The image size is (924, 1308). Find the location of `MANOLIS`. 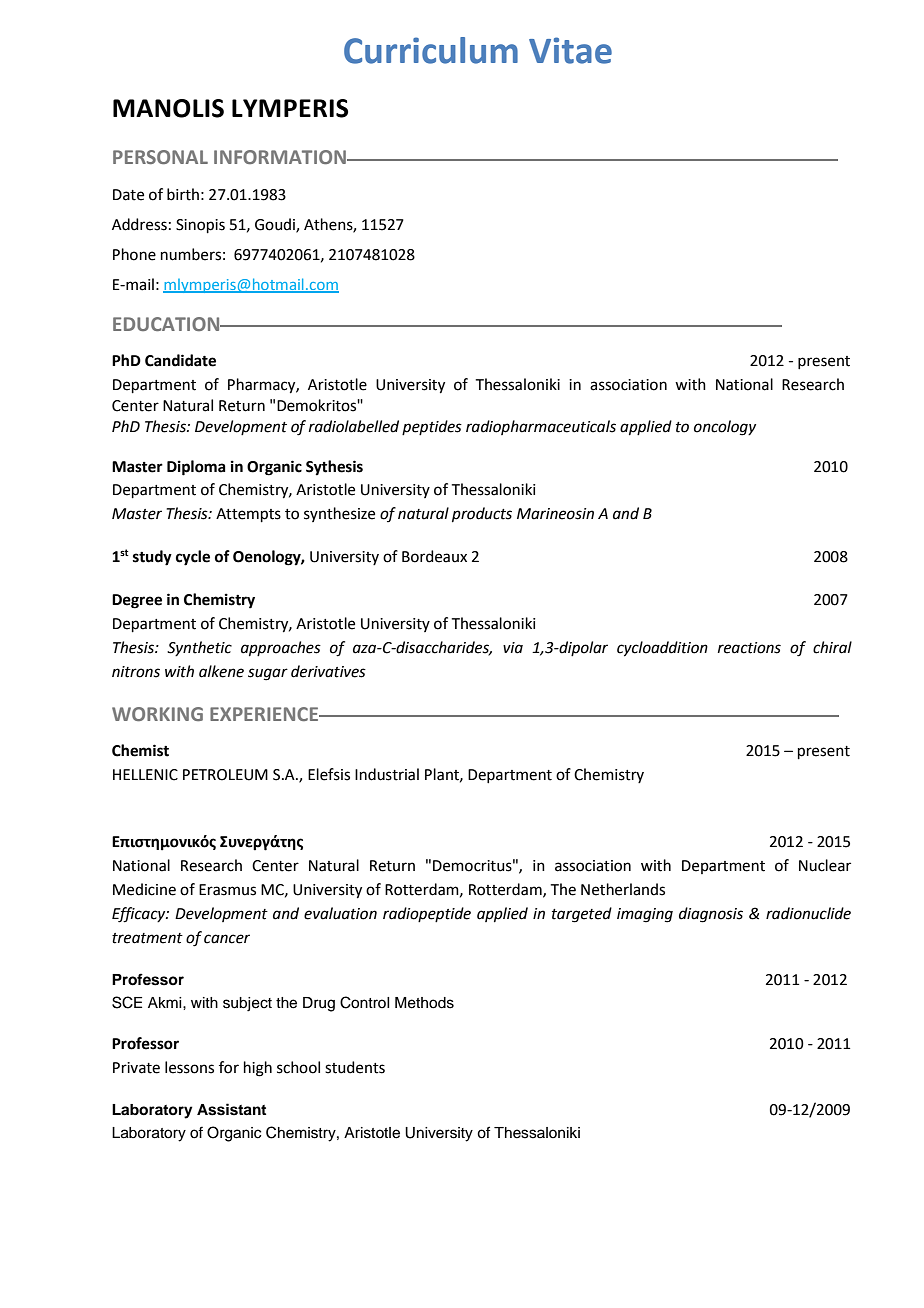

MANOLIS is located at coordinates (168, 108).
